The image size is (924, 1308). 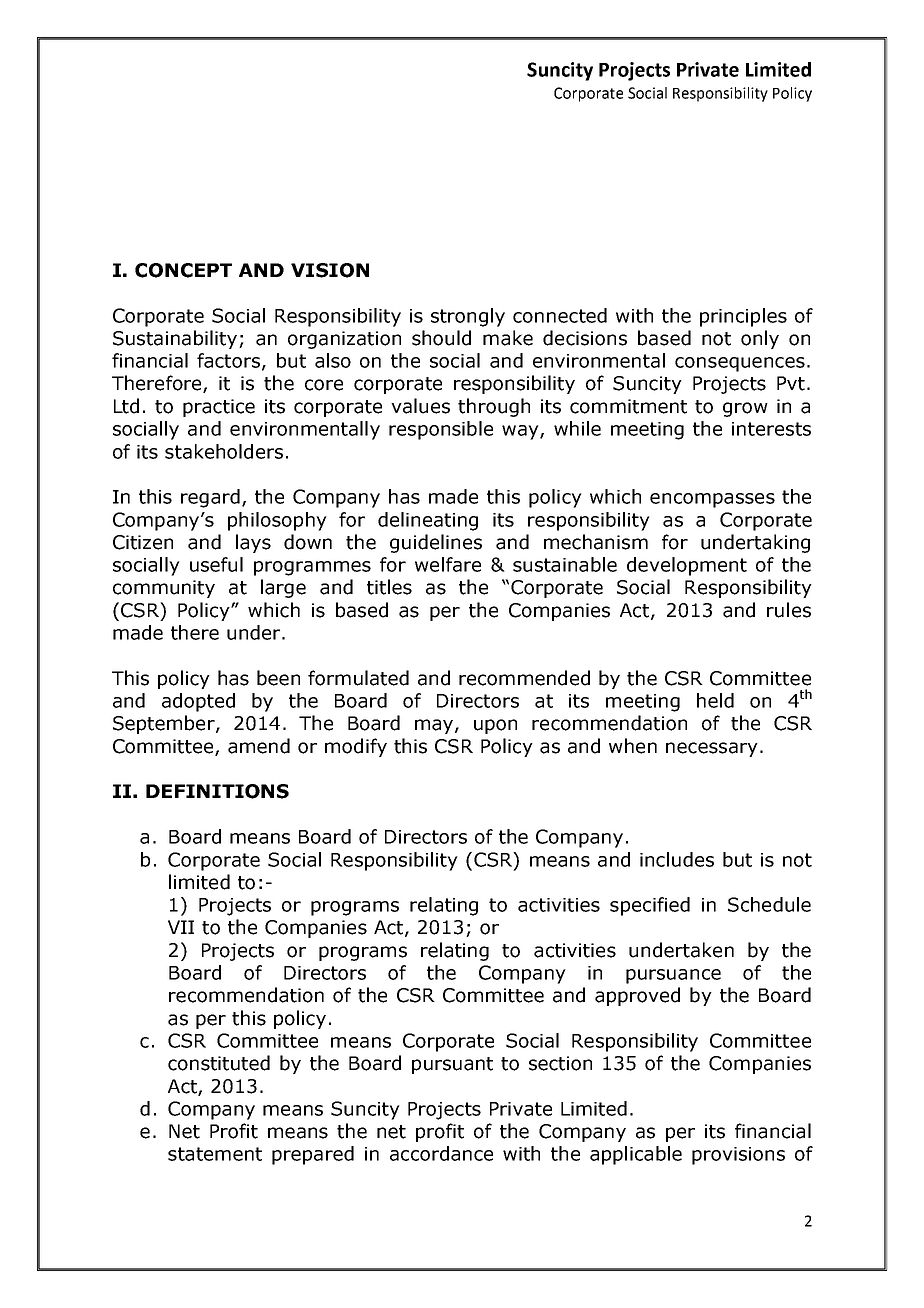 I want to click on includes, so click(x=677, y=859).
